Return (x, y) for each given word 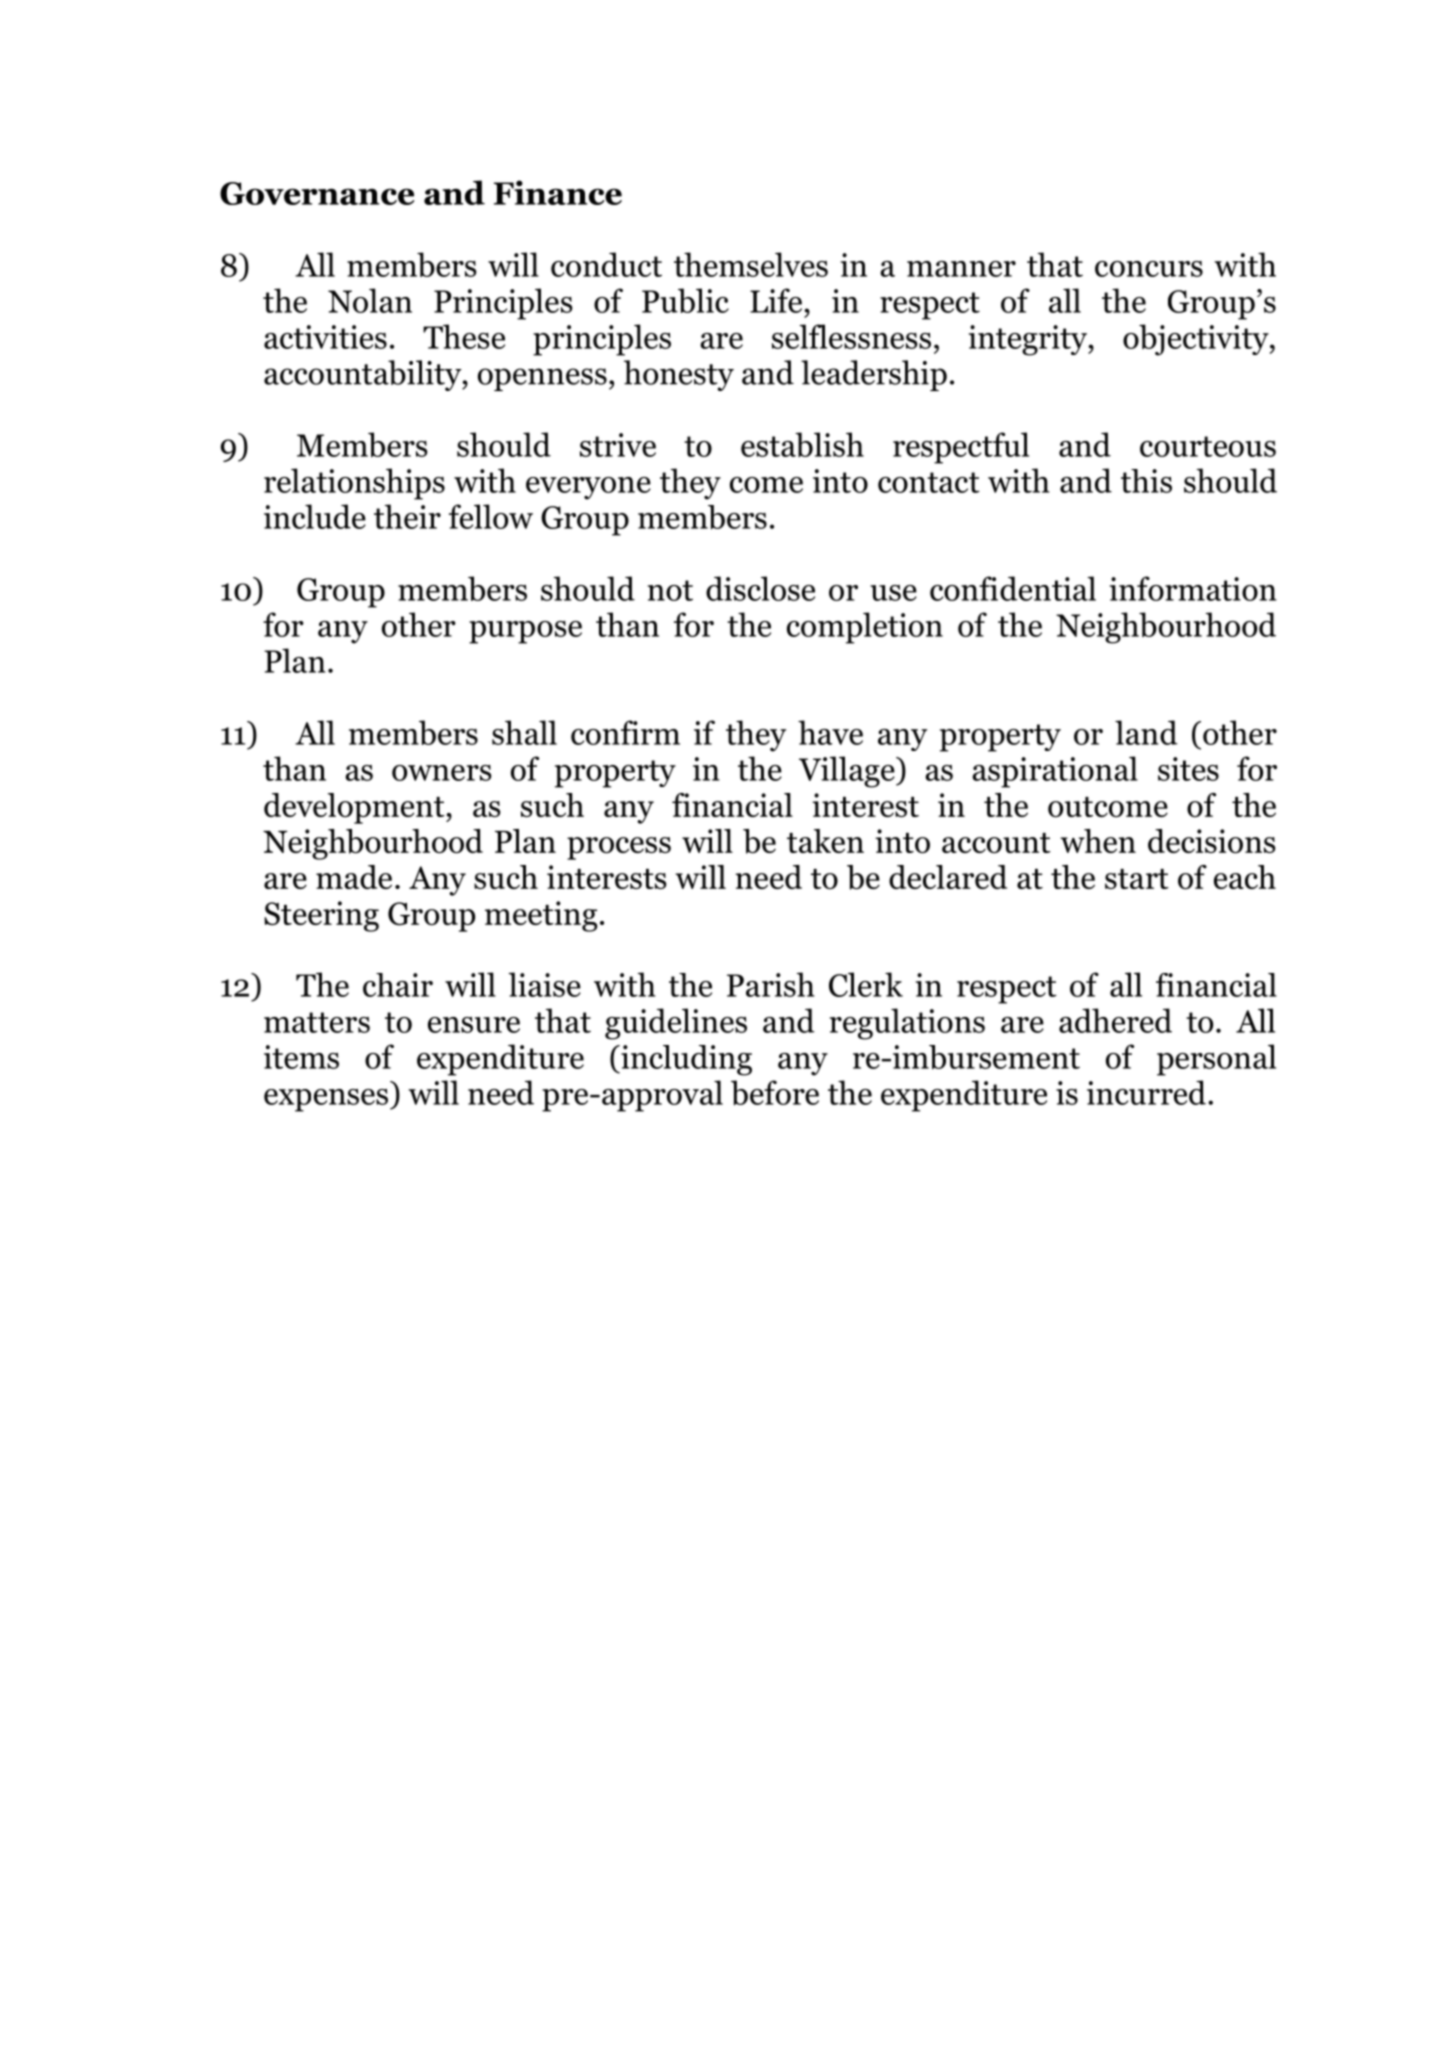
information (1193, 588)
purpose (525, 632)
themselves (751, 264)
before (775, 1093)
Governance (317, 193)
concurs (1149, 269)
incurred (1146, 1092)
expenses (327, 1100)
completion (865, 628)
